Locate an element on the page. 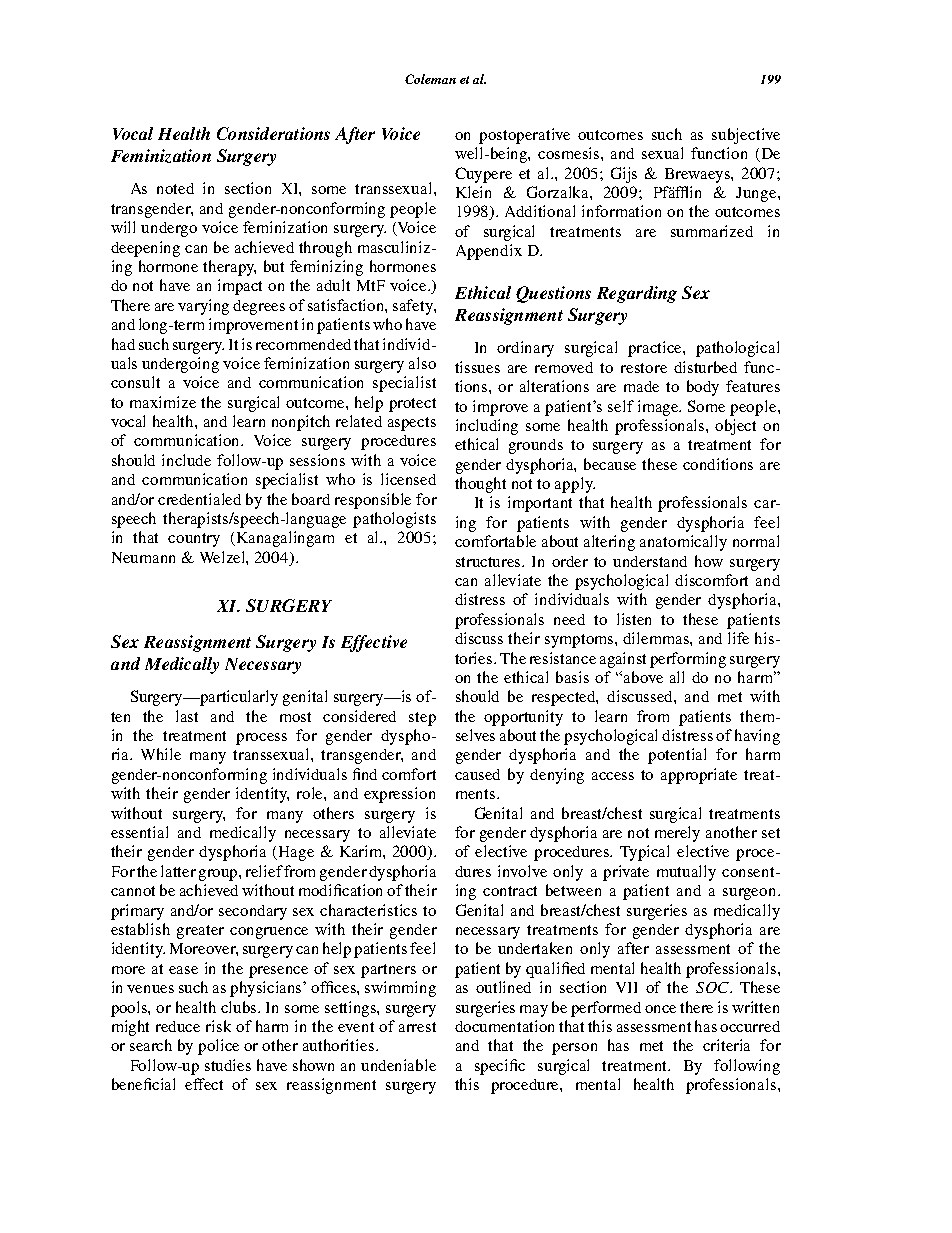 The height and width of the image is (1233, 952). also is located at coordinates (422, 363).
